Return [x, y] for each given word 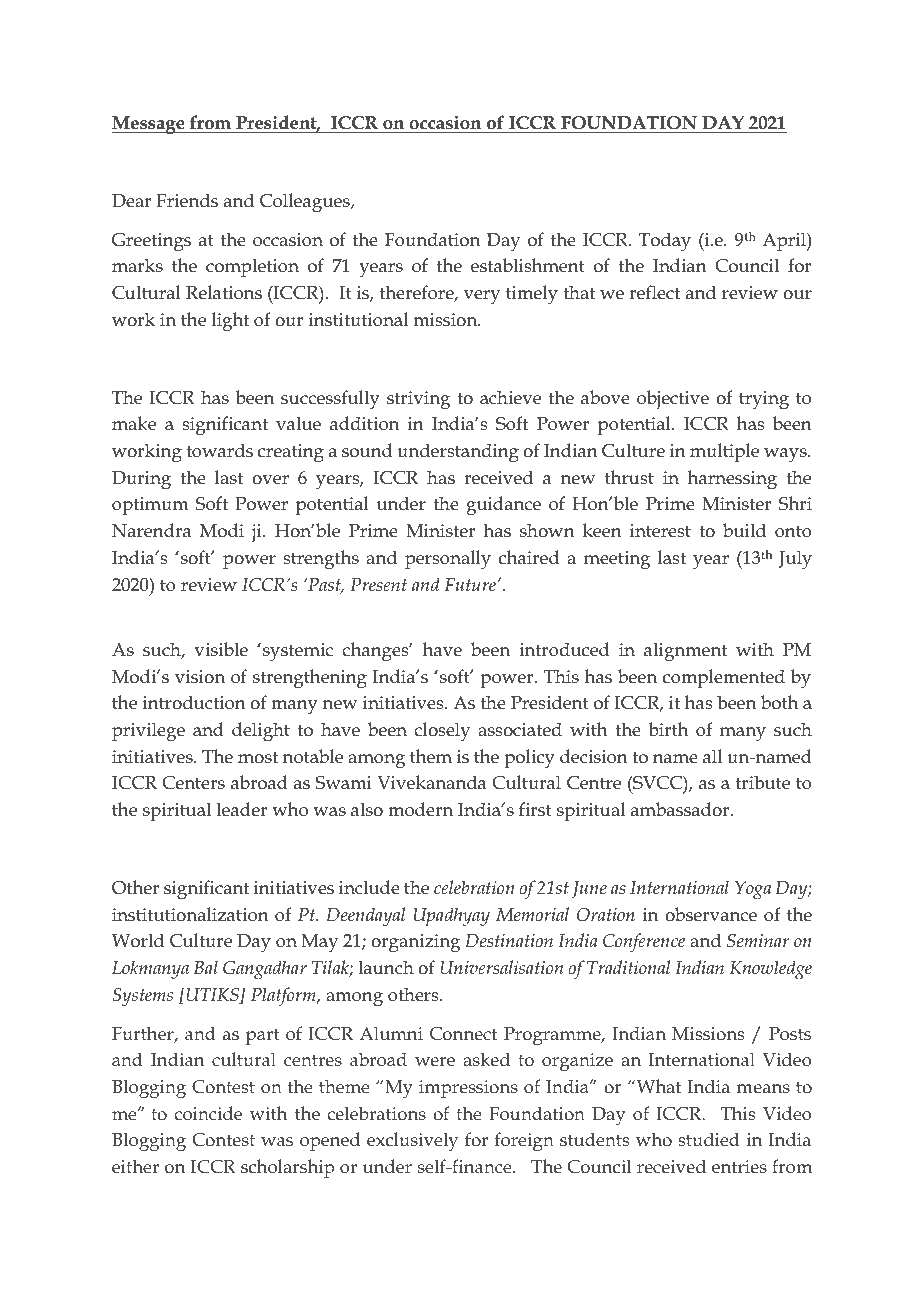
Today [665, 242]
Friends [187, 200]
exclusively [412, 1141]
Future [470, 585]
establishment [528, 265]
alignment [685, 652]
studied [709, 1139]
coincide [208, 1113]
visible [221, 649]
